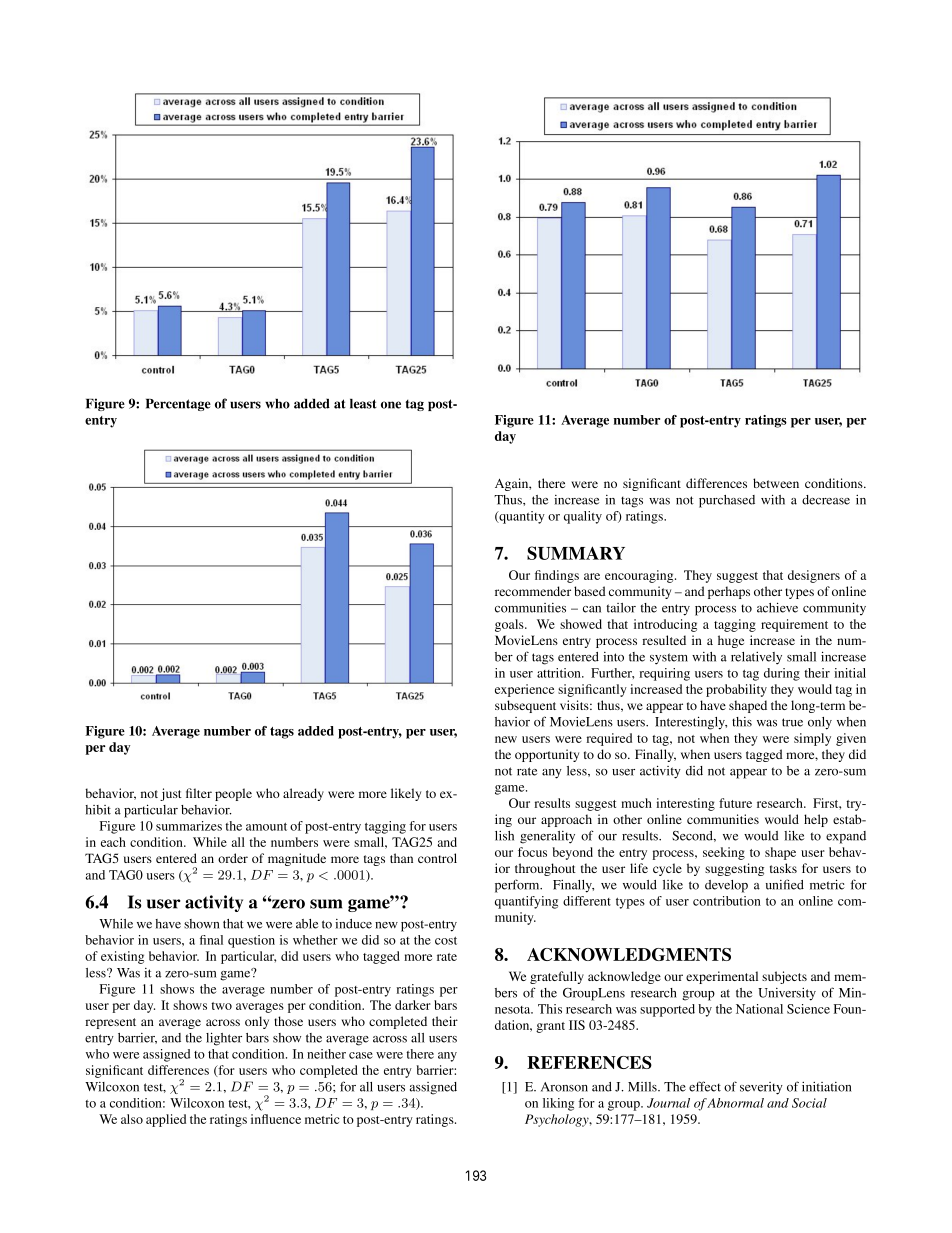 This screenshot has width=952, height=1233. What do you see at coordinates (510, 625) in the screenshot?
I see `goals` at bounding box center [510, 625].
